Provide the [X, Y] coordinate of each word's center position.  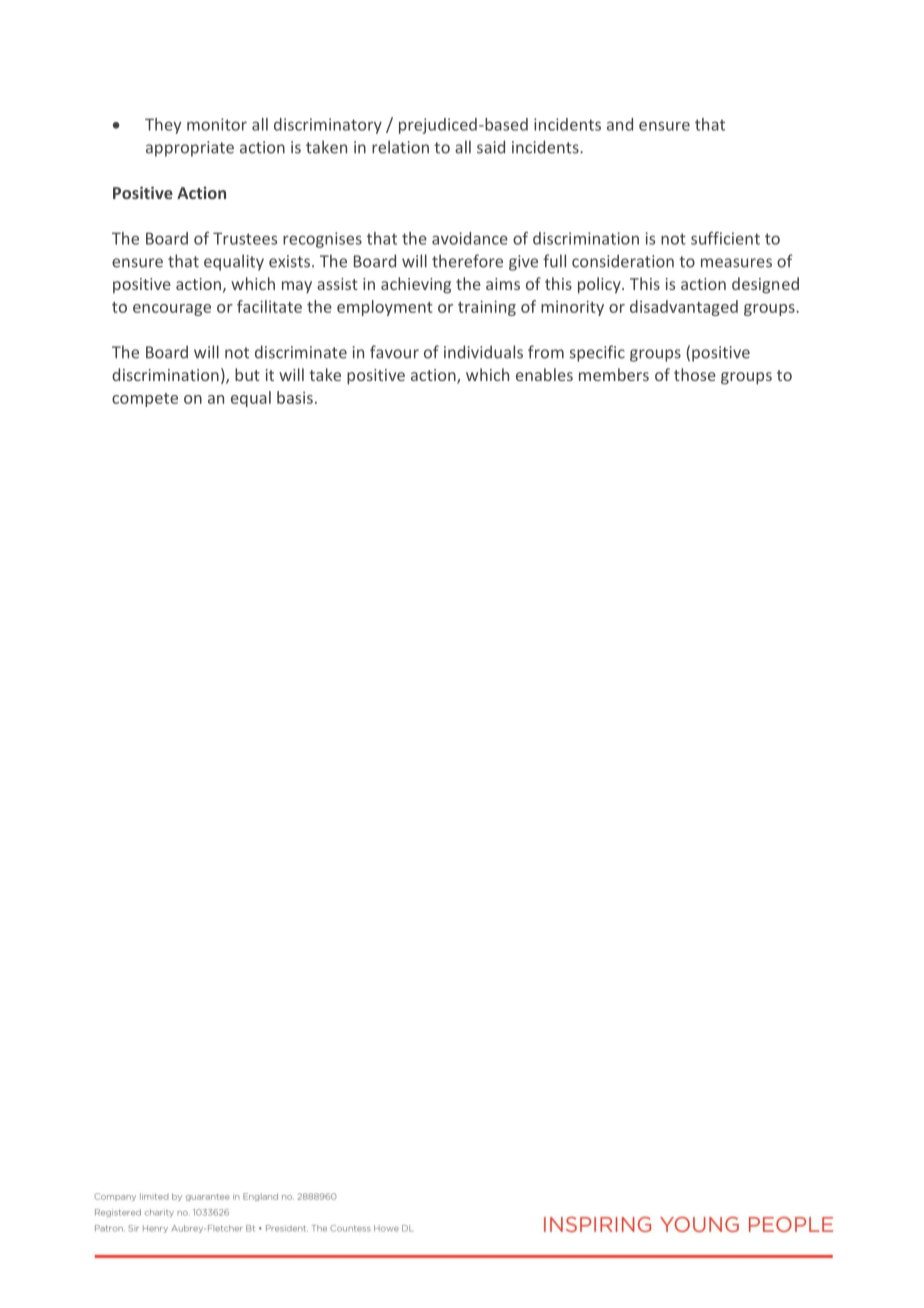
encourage [172, 310]
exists [289, 261]
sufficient [725, 238]
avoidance [470, 238]
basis [295, 397]
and [620, 124]
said [491, 147]
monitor [217, 124]
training [487, 308]
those [695, 374]
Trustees [245, 238]
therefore [467, 261]
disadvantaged [684, 308]
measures [736, 263]
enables [544, 374]
